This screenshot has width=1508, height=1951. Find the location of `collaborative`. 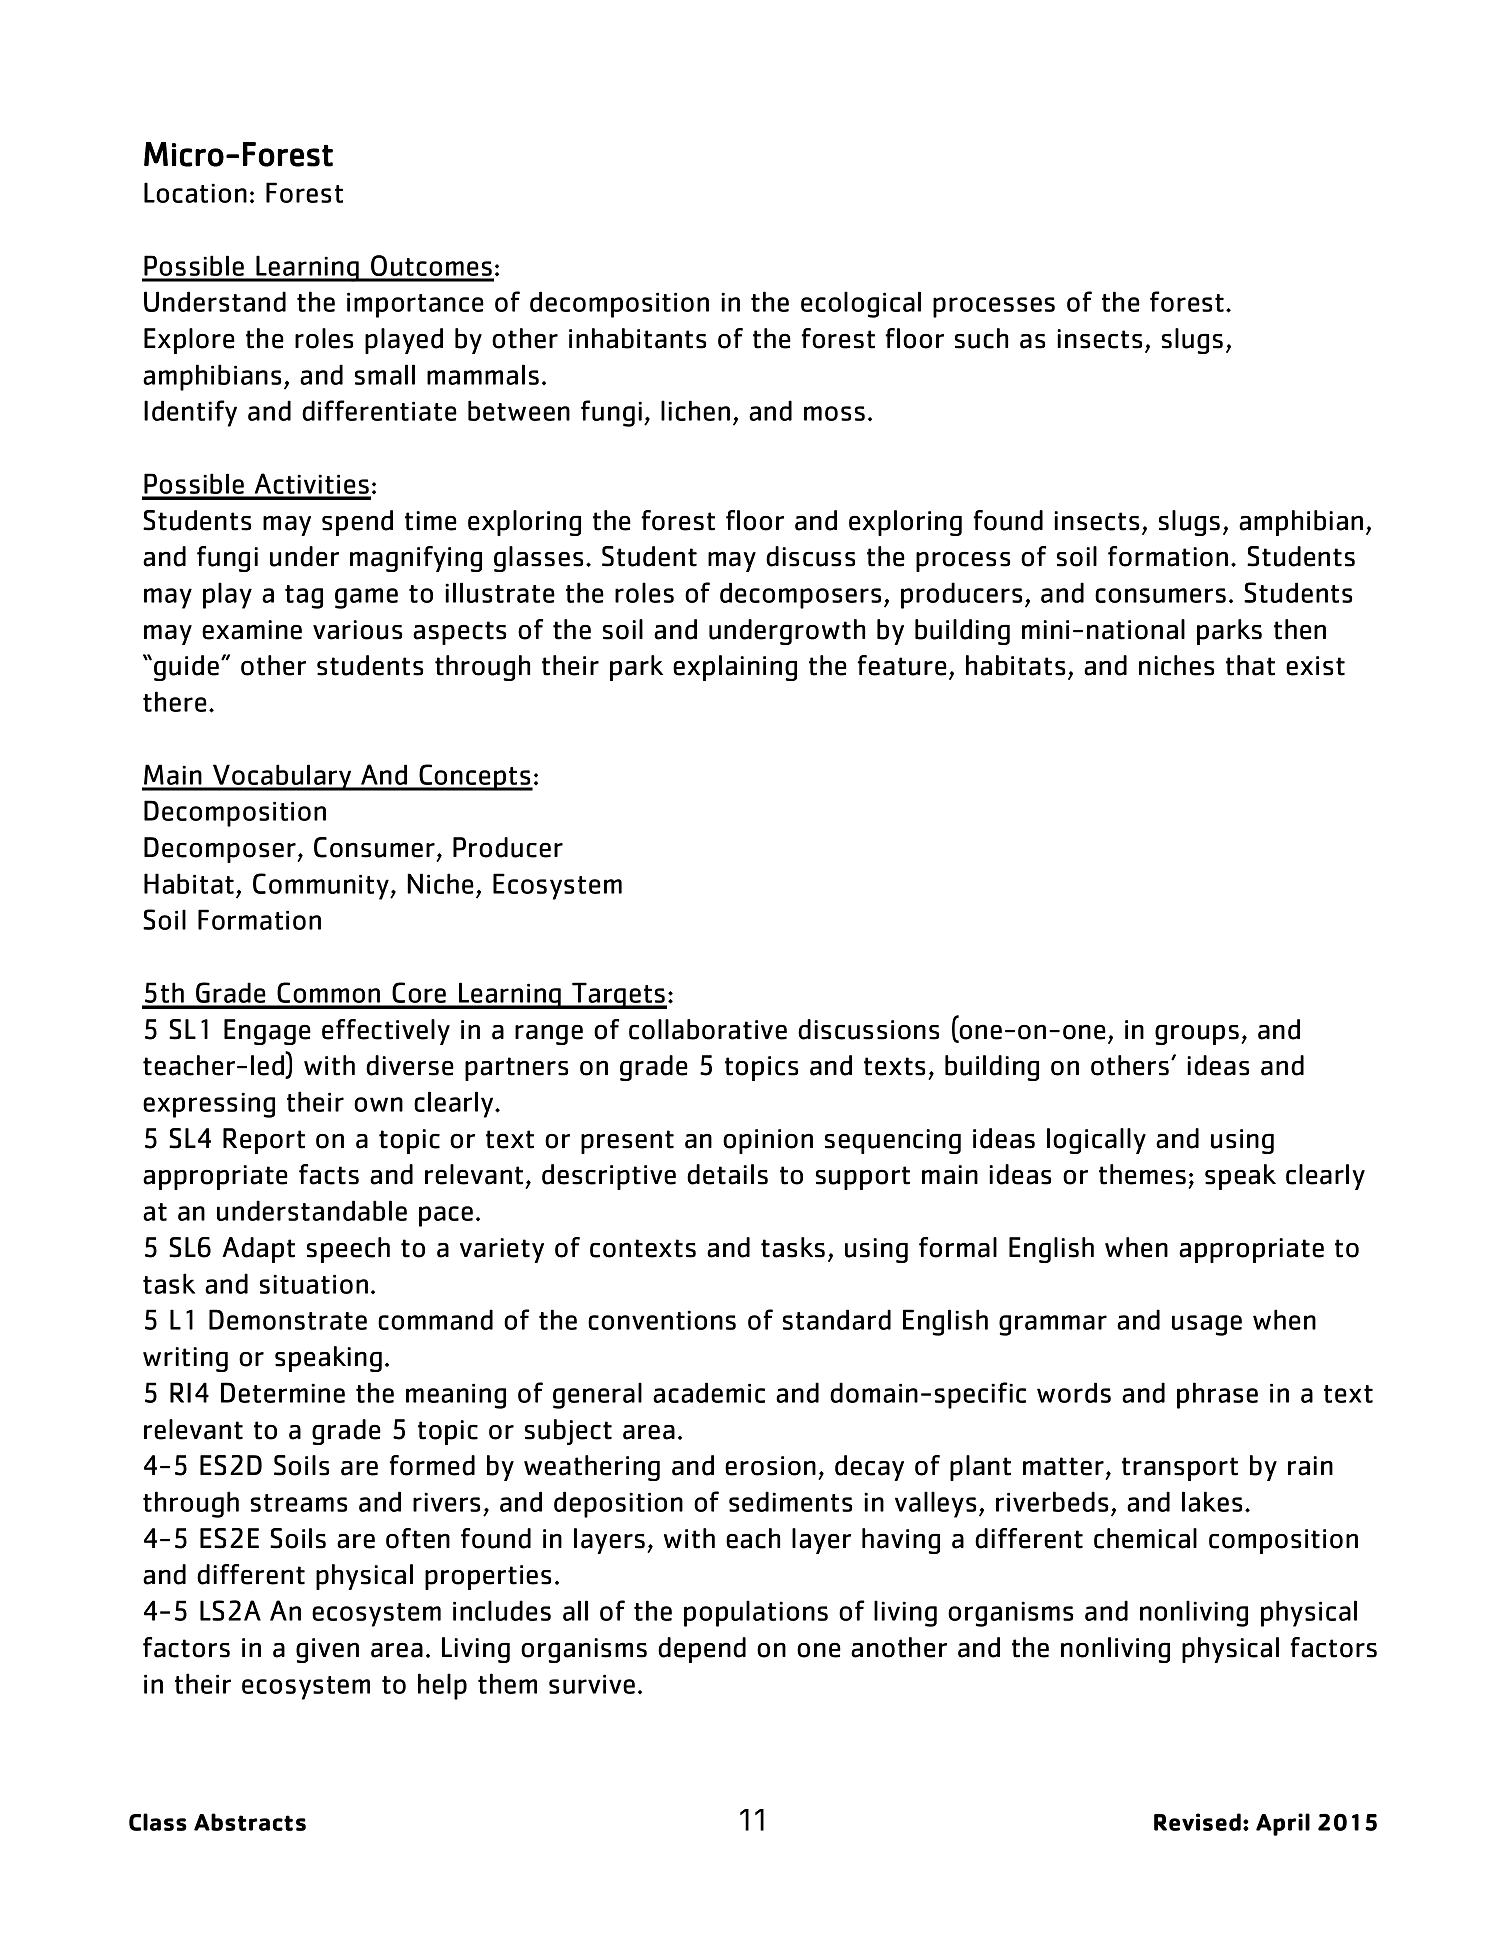

collaborative is located at coordinates (708, 1029).
